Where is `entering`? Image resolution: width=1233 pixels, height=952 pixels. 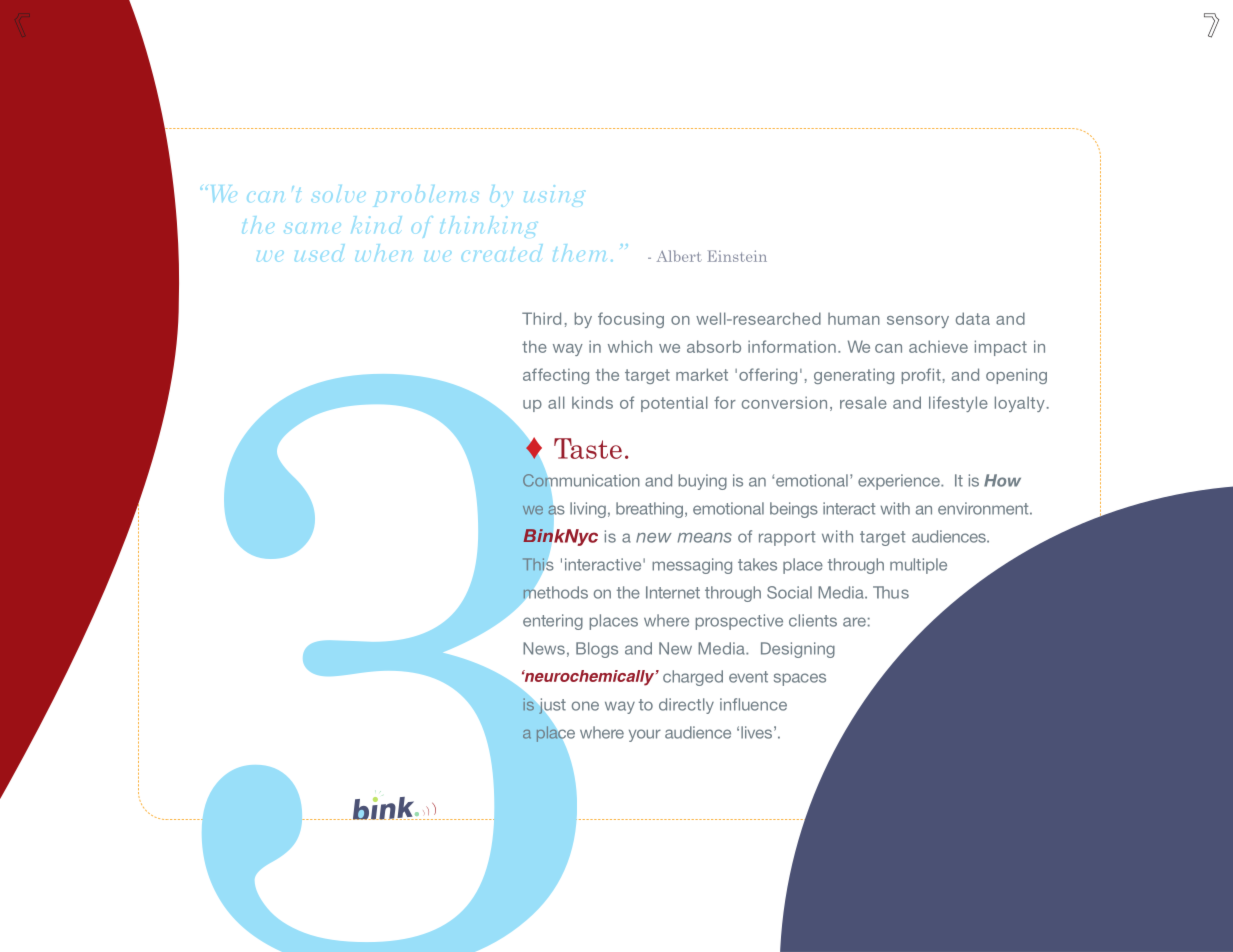 entering is located at coordinates (553, 622).
